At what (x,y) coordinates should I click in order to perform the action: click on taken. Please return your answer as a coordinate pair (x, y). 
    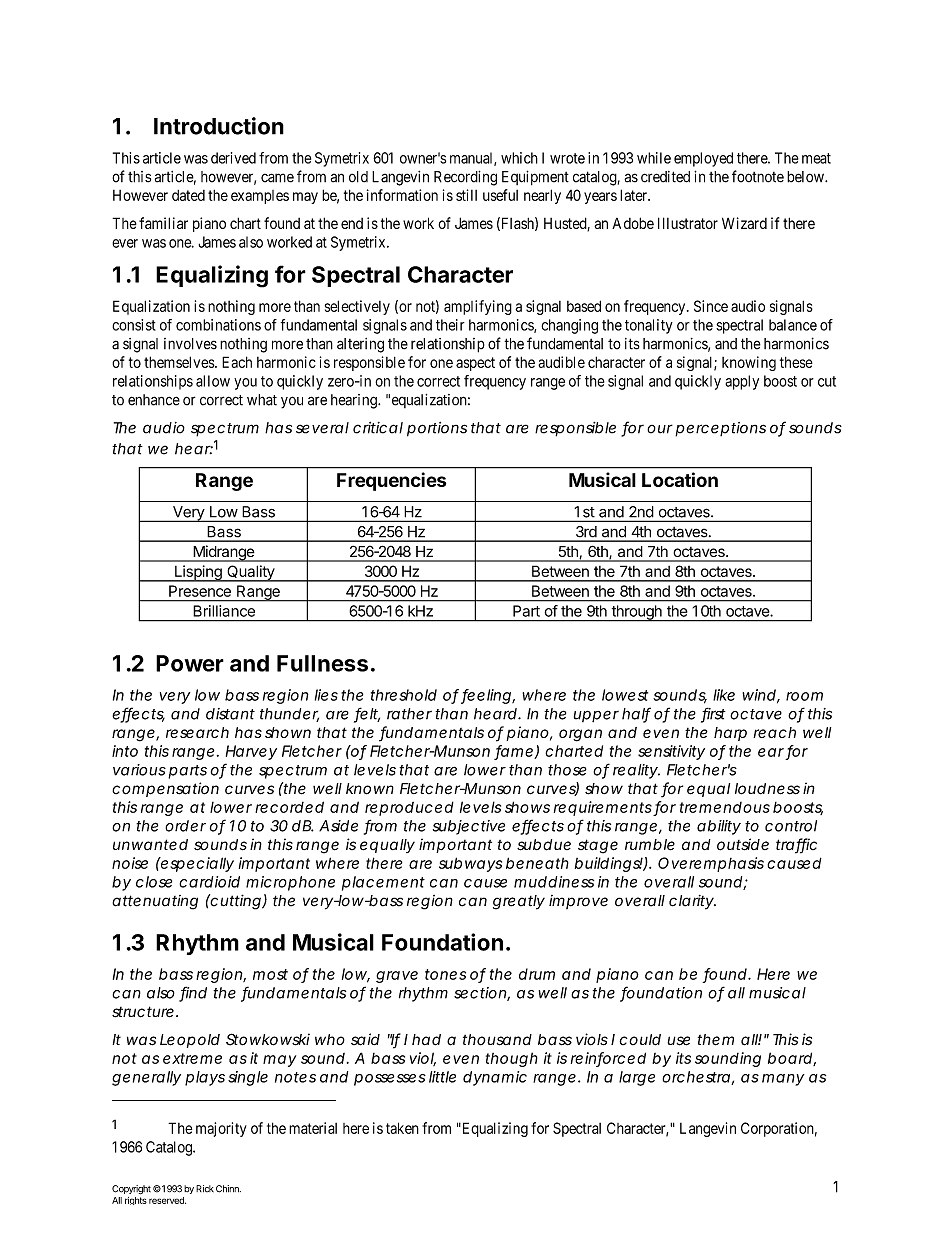
    Looking at the image, I should click on (402, 1128).
